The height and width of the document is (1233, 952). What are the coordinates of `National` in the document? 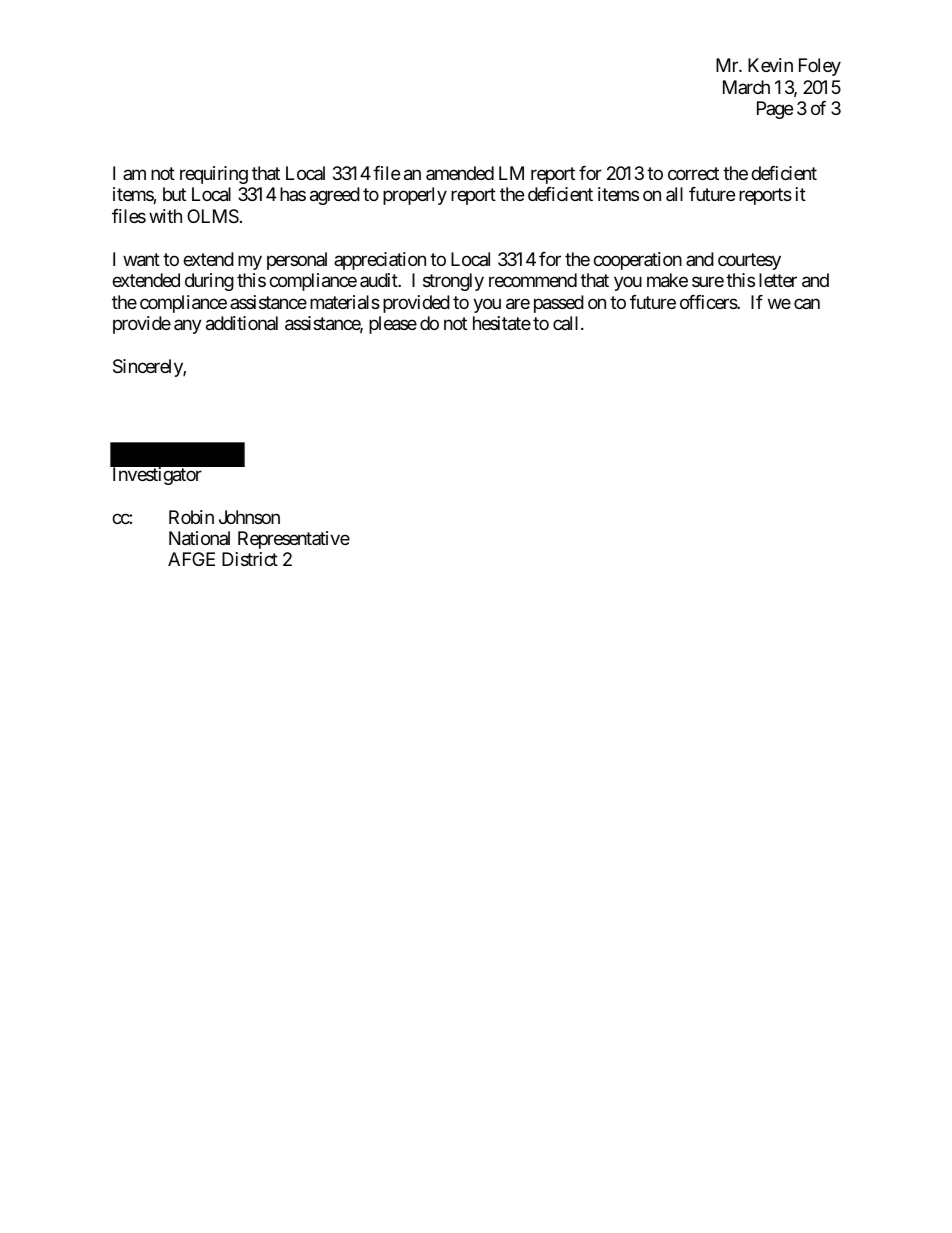 It's located at (199, 538).
